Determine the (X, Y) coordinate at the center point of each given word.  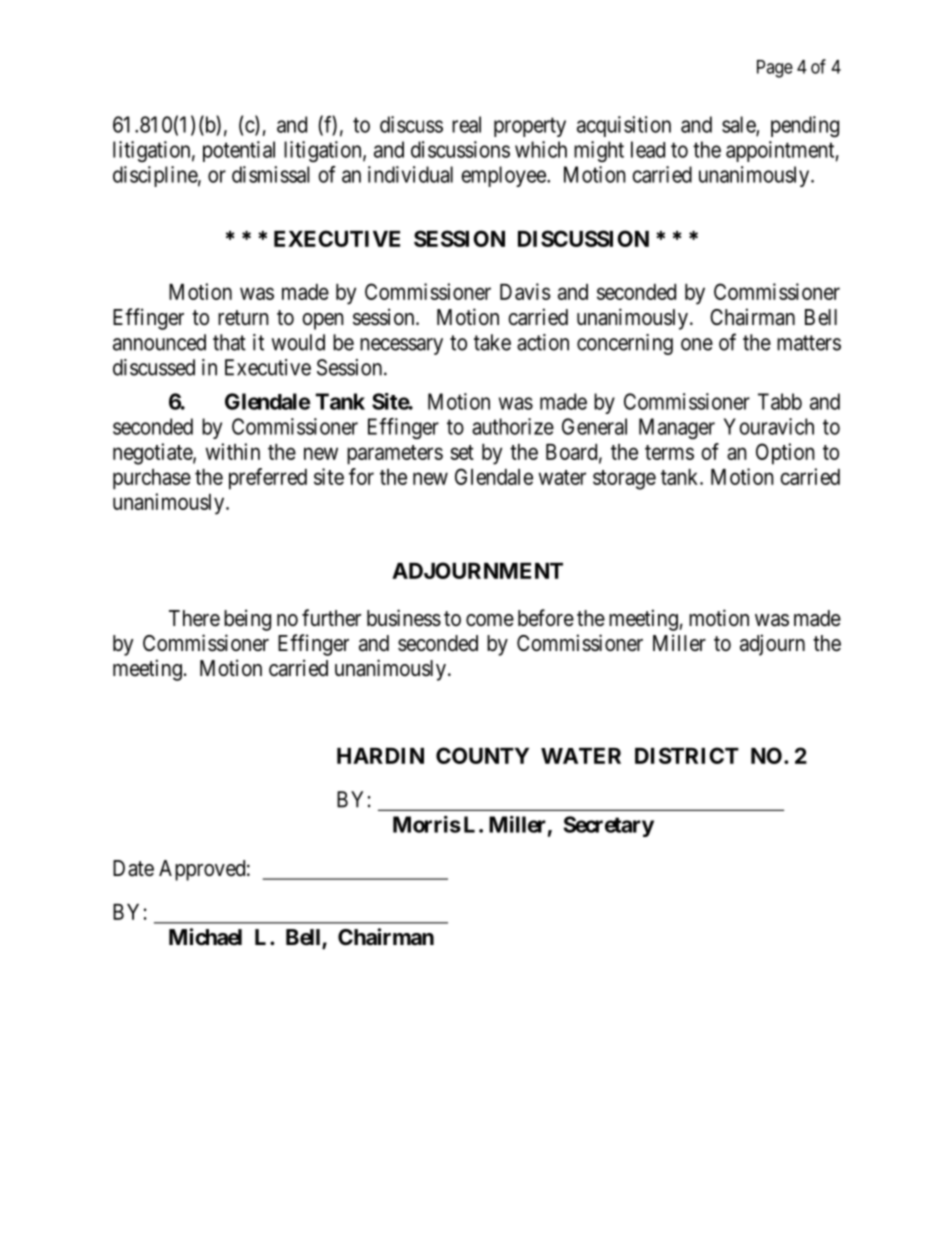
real (466, 124)
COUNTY (482, 755)
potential (239, 151)
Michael (205, 937)
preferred (268, 479)
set (462, 452)
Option (785, 454)
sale (739, 125)
